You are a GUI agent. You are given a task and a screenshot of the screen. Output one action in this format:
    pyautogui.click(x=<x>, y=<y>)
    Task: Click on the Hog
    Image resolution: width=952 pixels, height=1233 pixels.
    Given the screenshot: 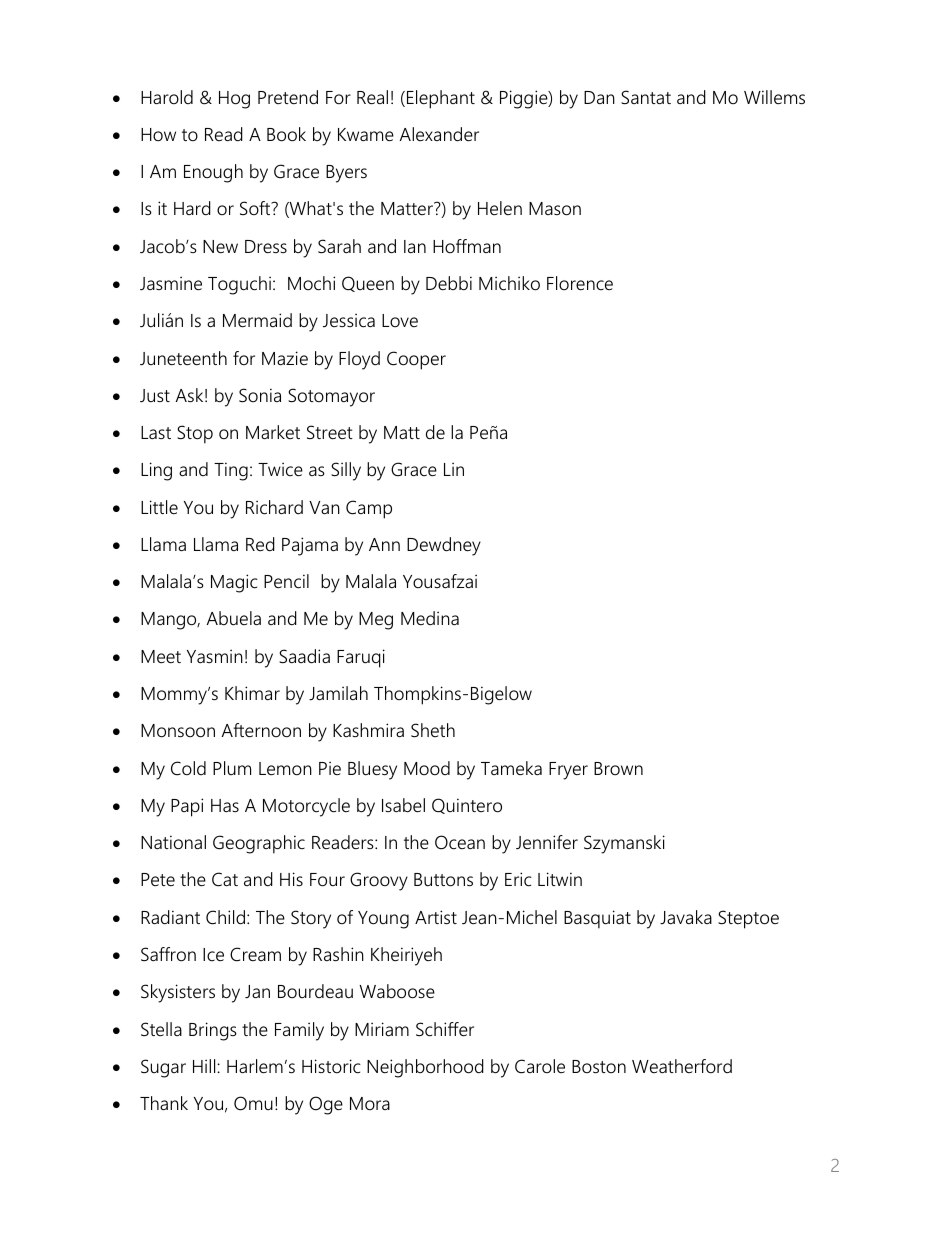 What is the action you would take?
    pyautogui.click(x=234, y=100)
